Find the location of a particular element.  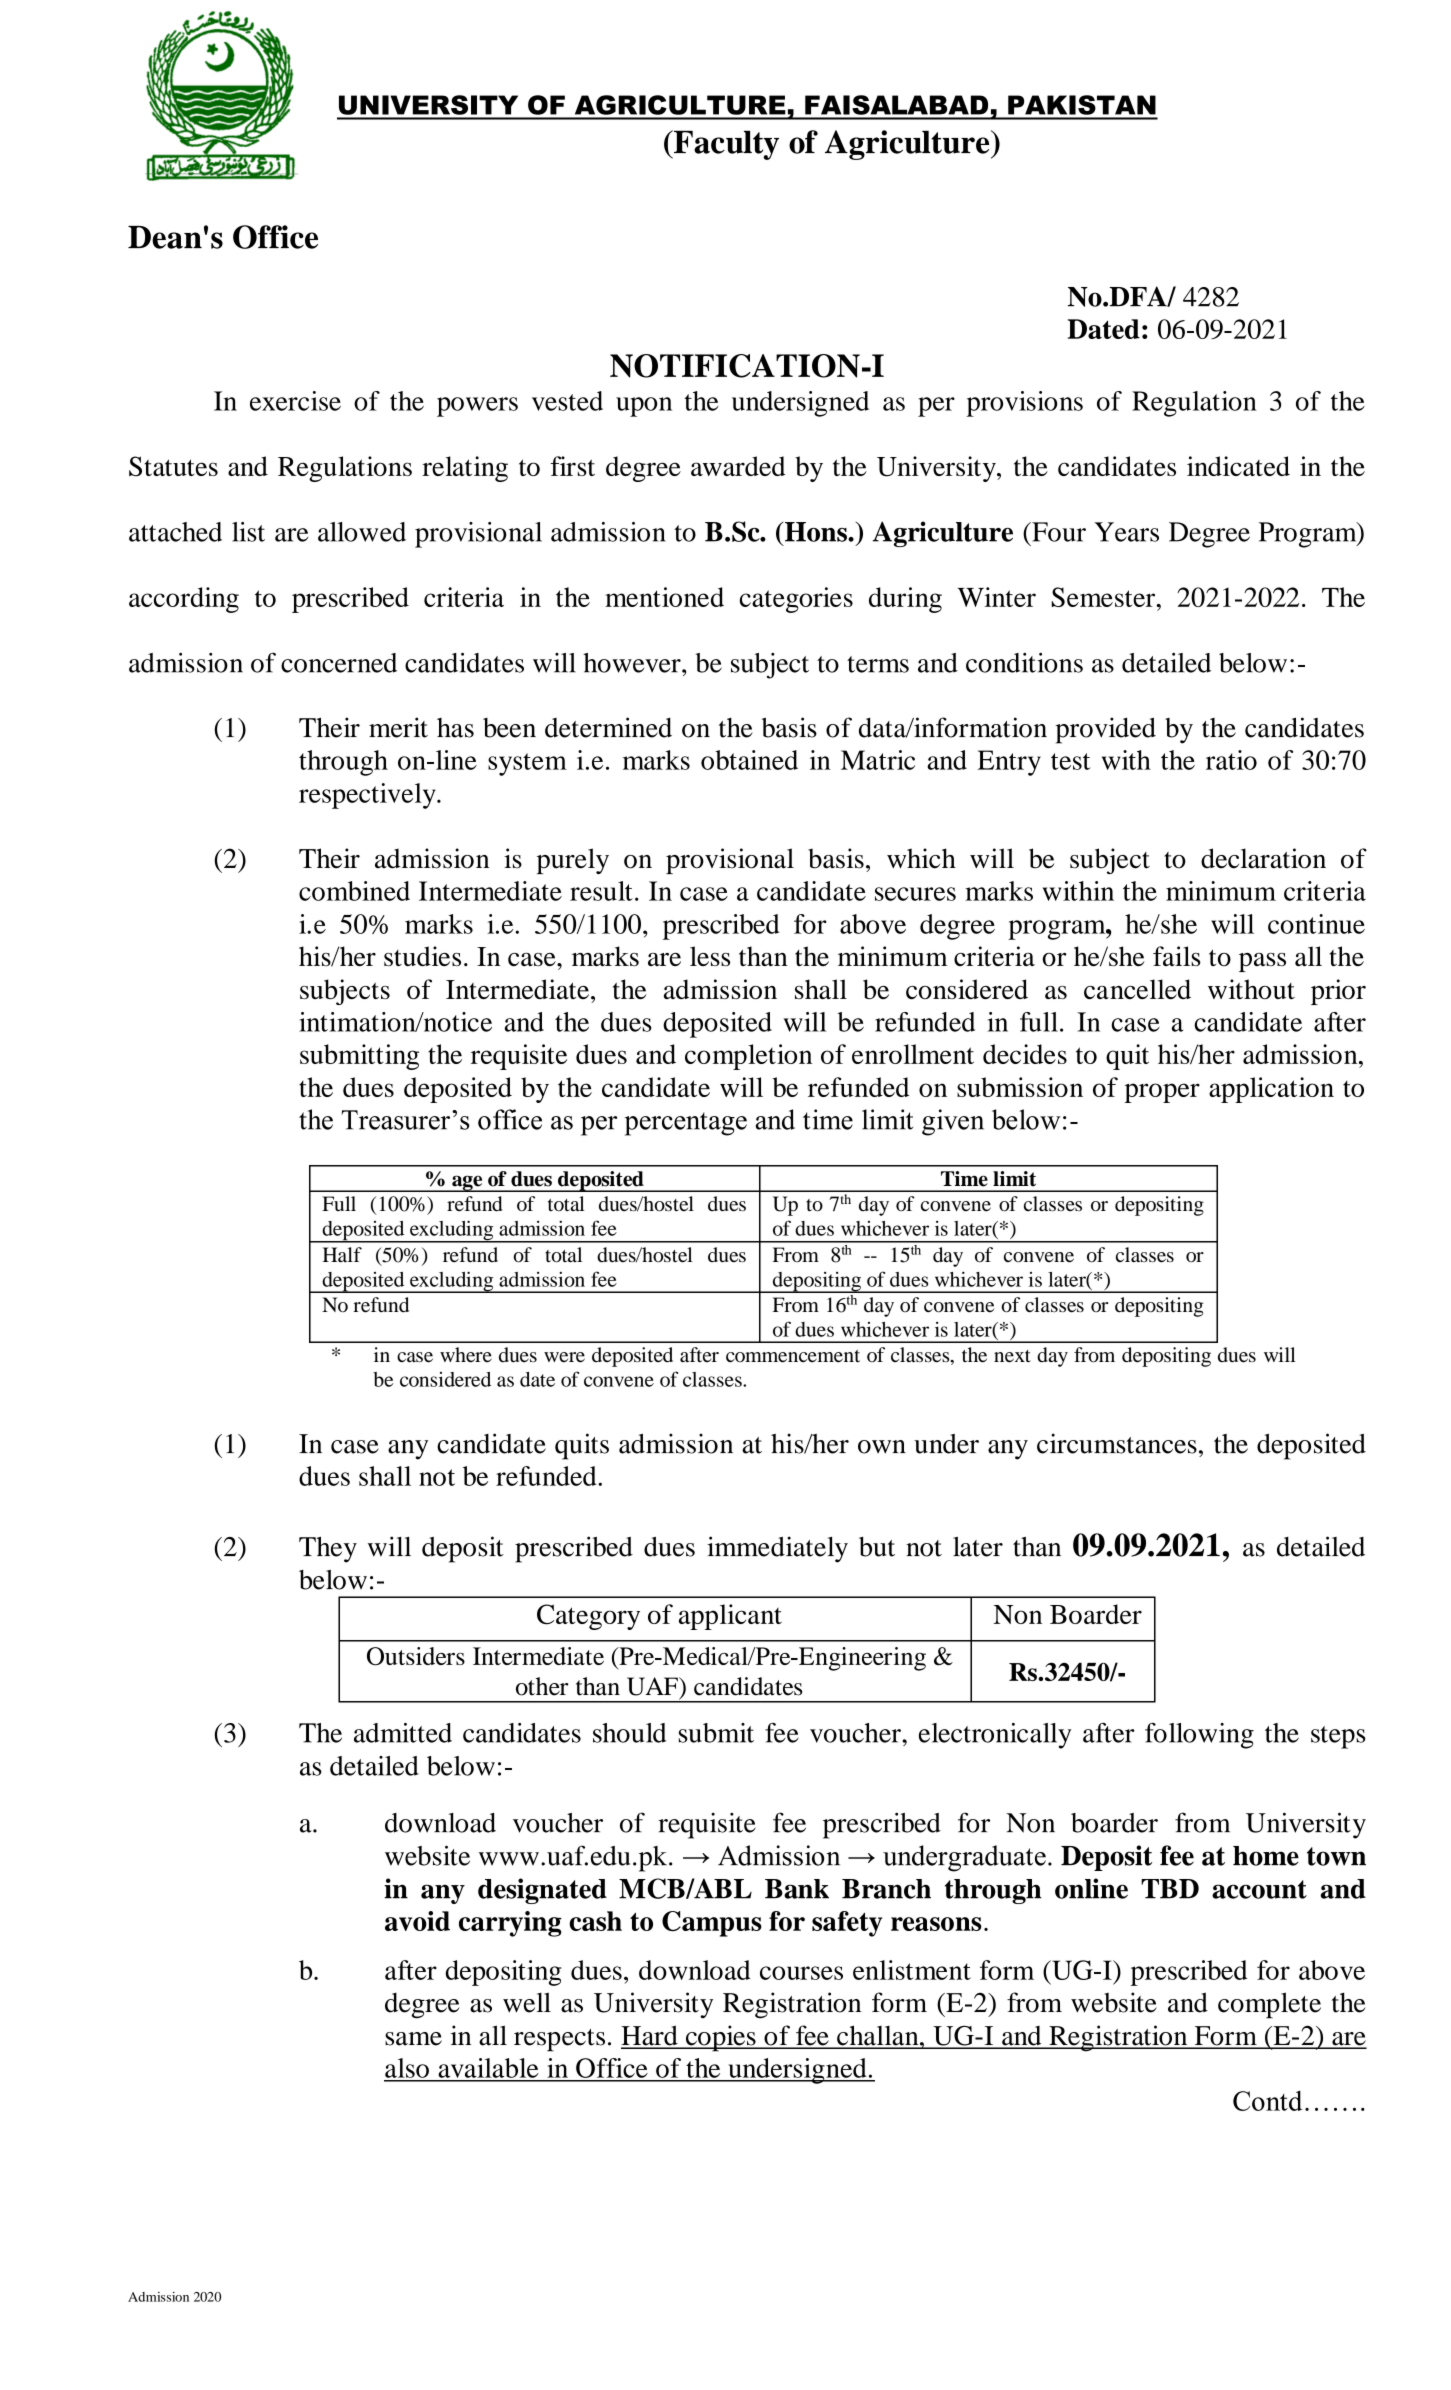

copies is located at coordinates (721, 2038).
